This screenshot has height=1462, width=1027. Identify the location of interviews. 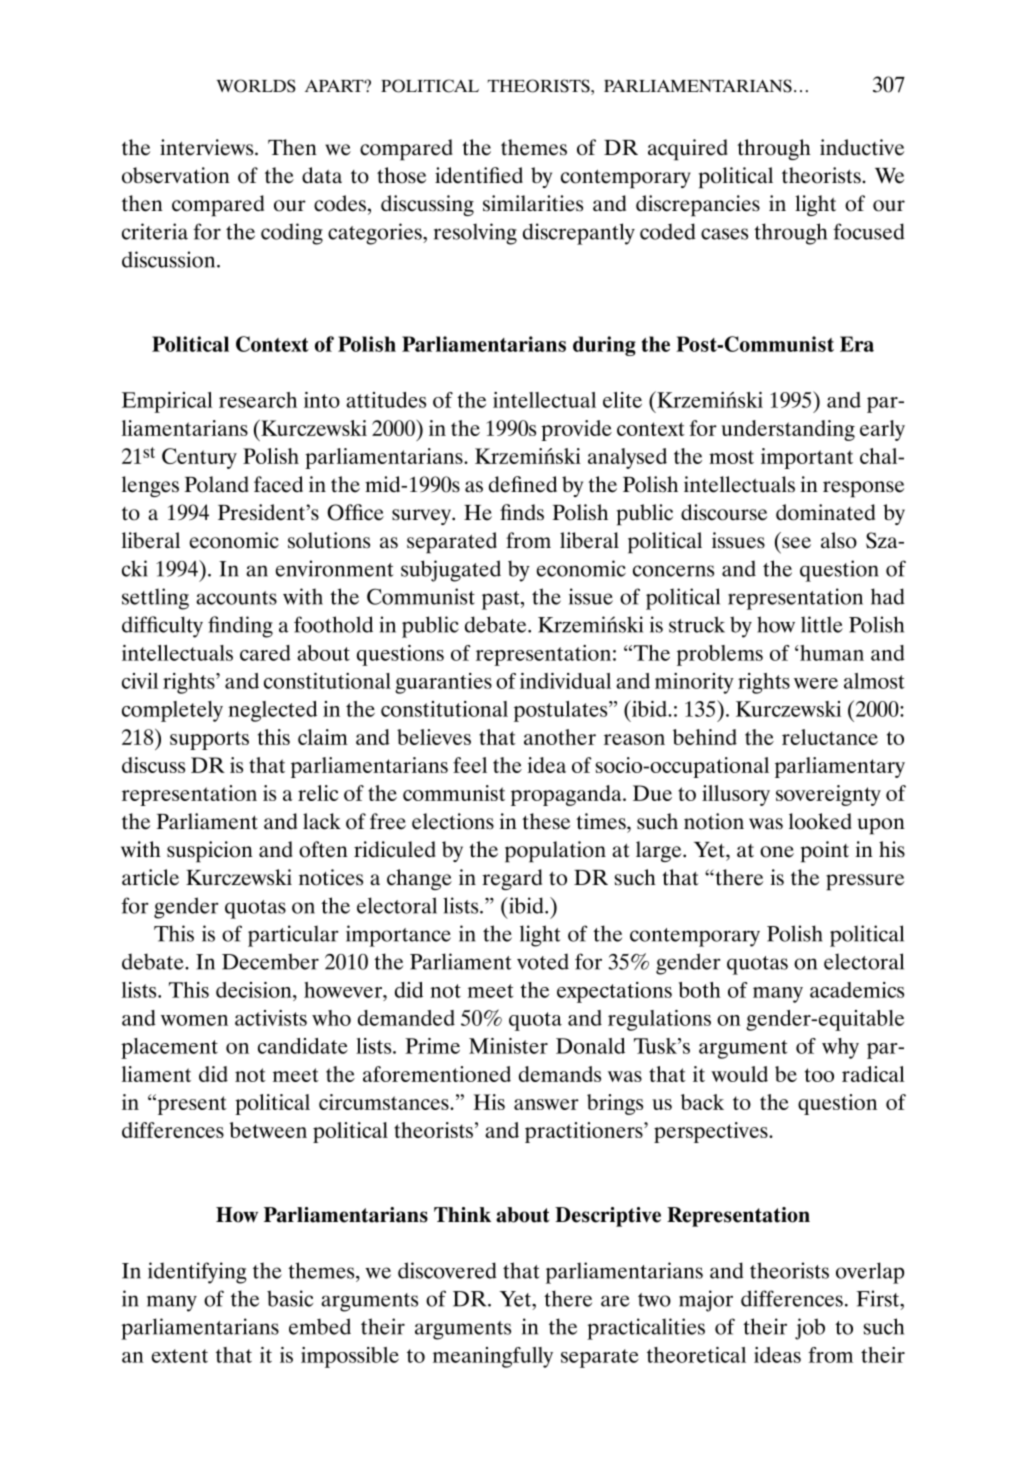
(208, 147).
